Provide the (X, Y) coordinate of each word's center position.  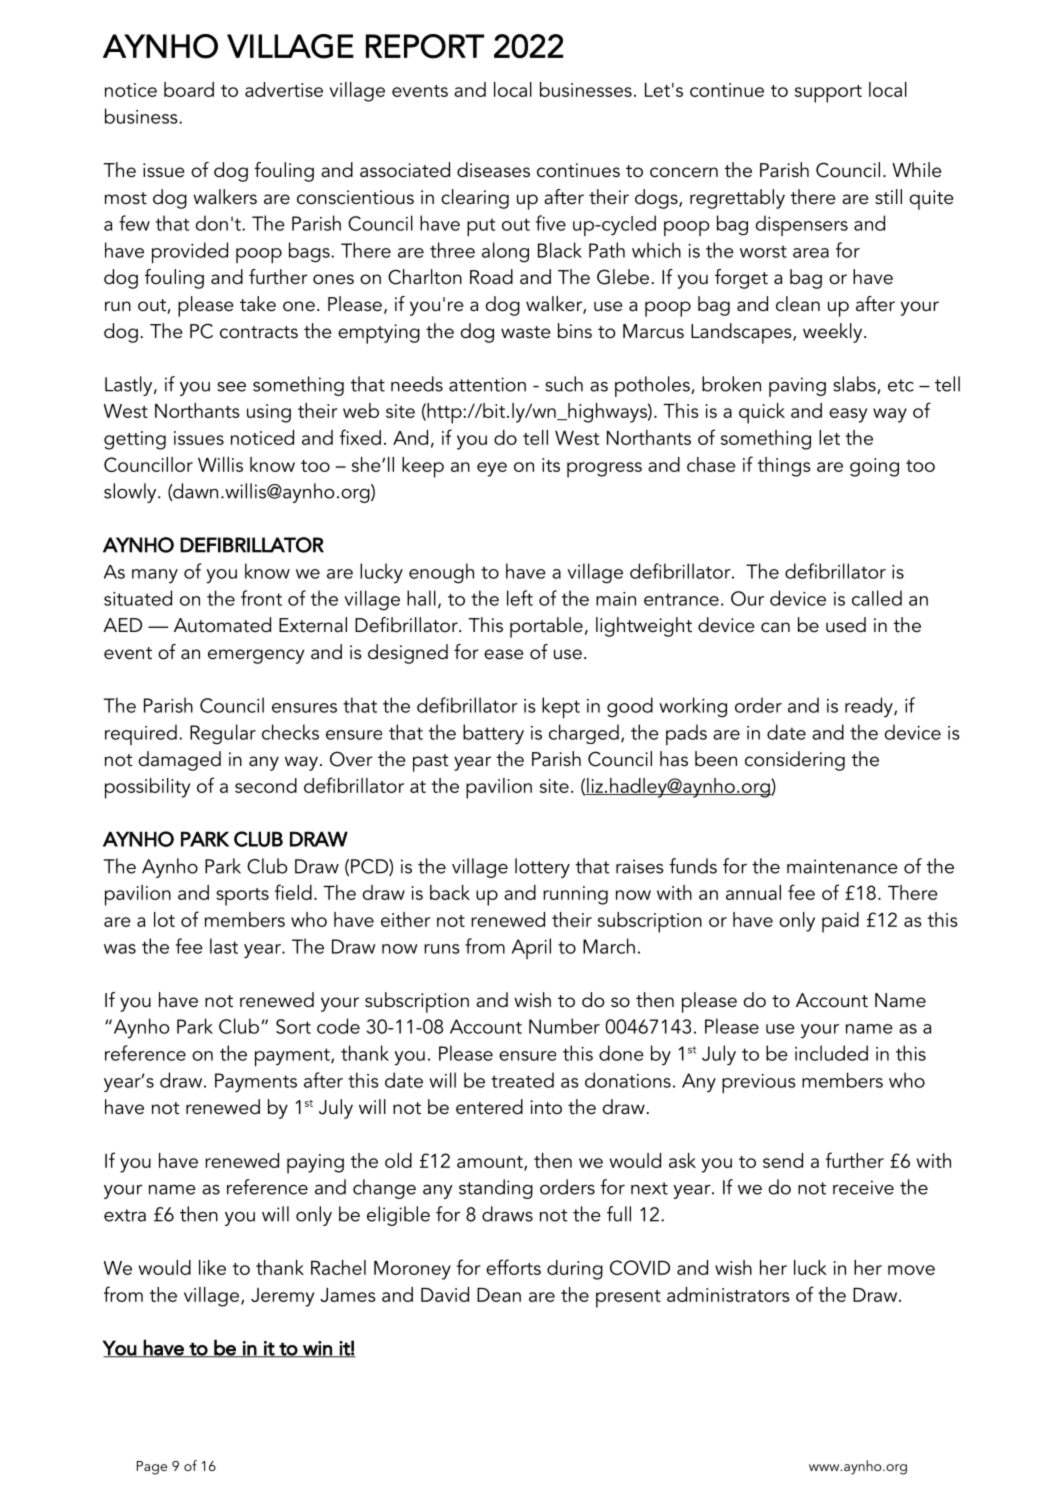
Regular (223, 734)
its (551, 465)
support (828, 94)
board (189, 89)
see (231, 387)
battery (493, 734)
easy (848, 415)
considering (795, 761)
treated (522, 1080)
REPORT (425, 46)
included (831, 1053)
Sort (293, 1026)
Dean (499, 1295)
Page (152, 1468)
